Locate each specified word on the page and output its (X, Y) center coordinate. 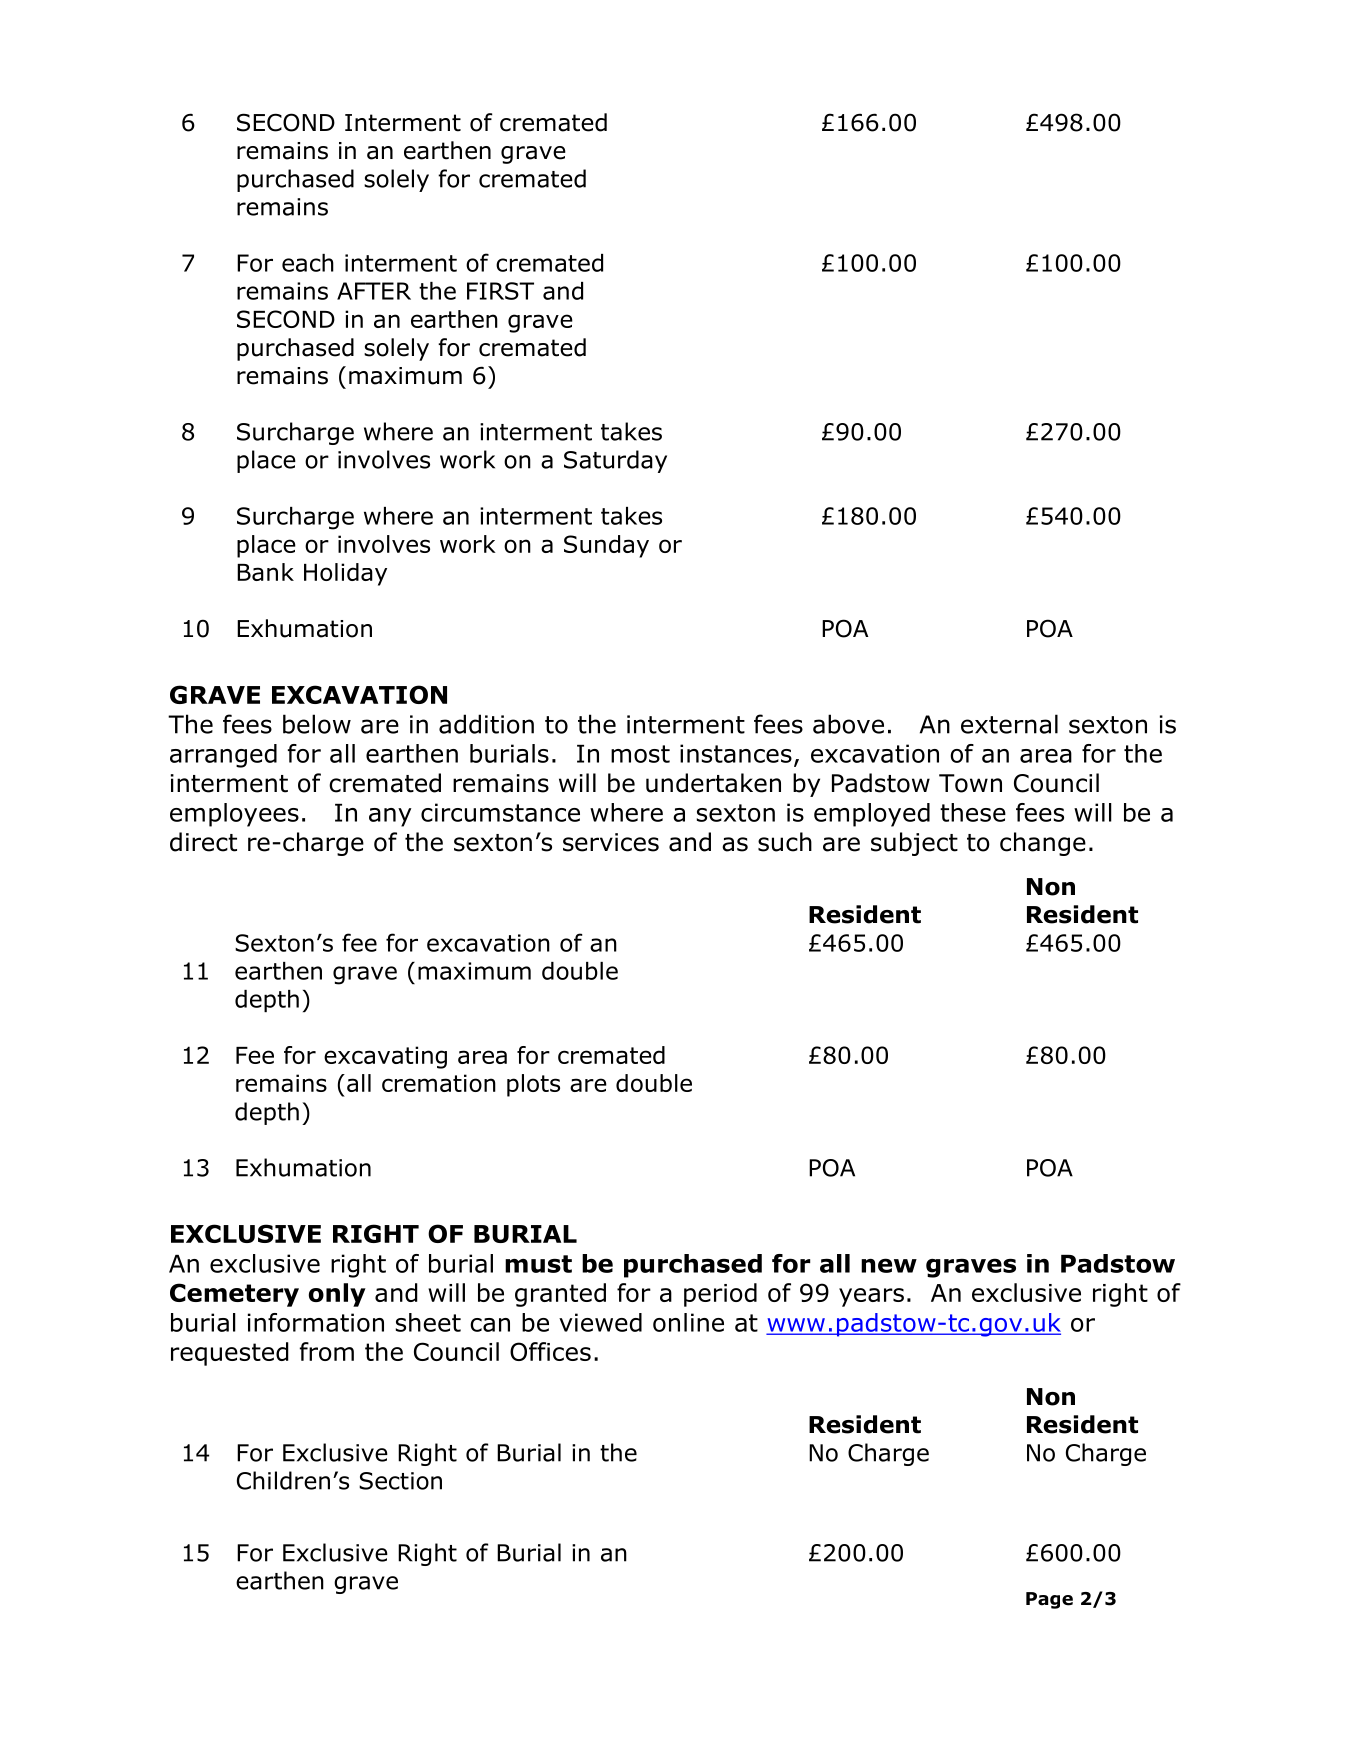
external (1009, 724)
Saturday (615, 461)
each (308, 263)
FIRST (500, 291)
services (611, 842)
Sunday (606, 546)
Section (400, 1481)
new (889, 1265)
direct (203, 842)
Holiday (345, 574)
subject (914, 844)
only (337, 1295)
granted (560, 1295)
